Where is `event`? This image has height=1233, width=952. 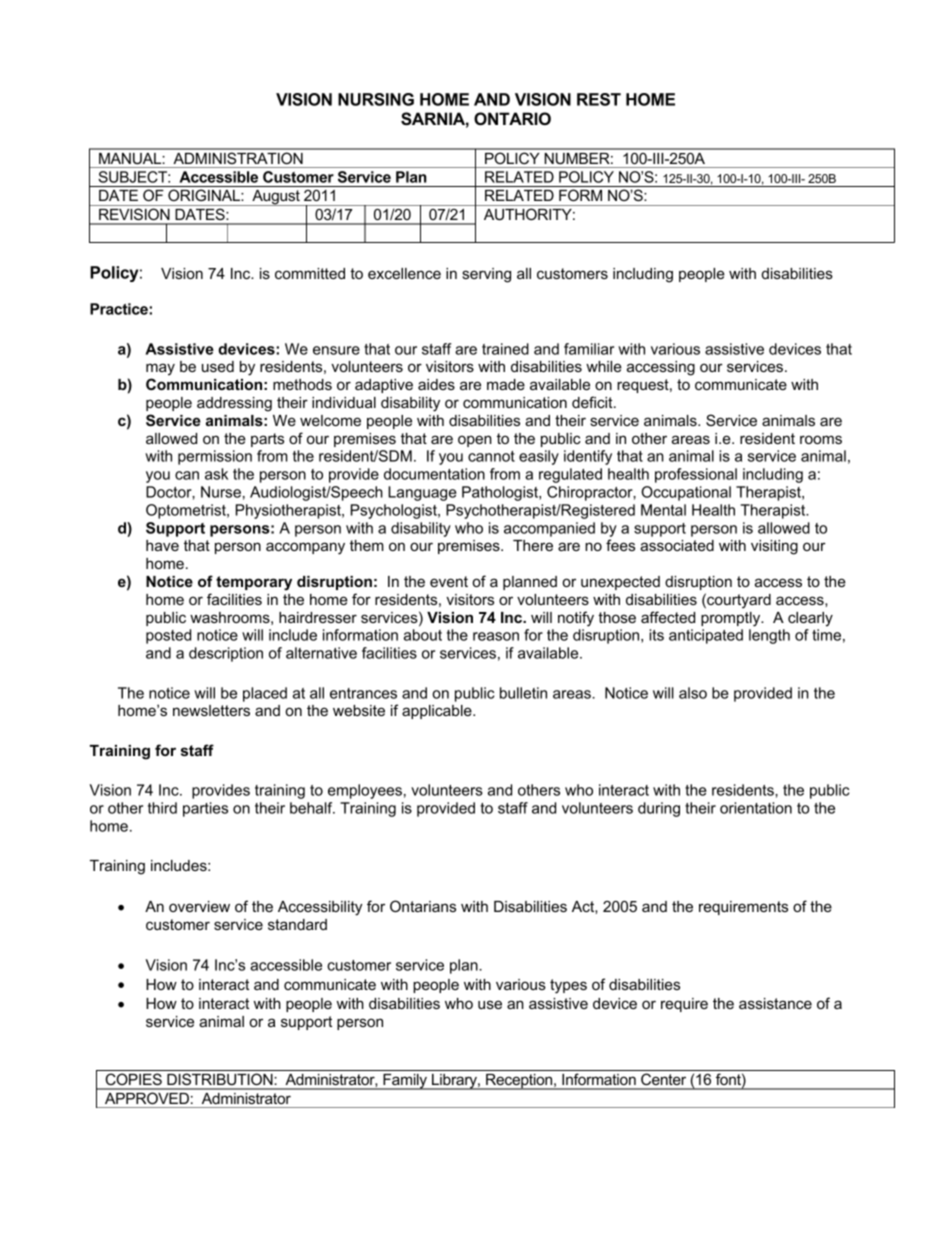
event is located at coordinates (449, 581).
